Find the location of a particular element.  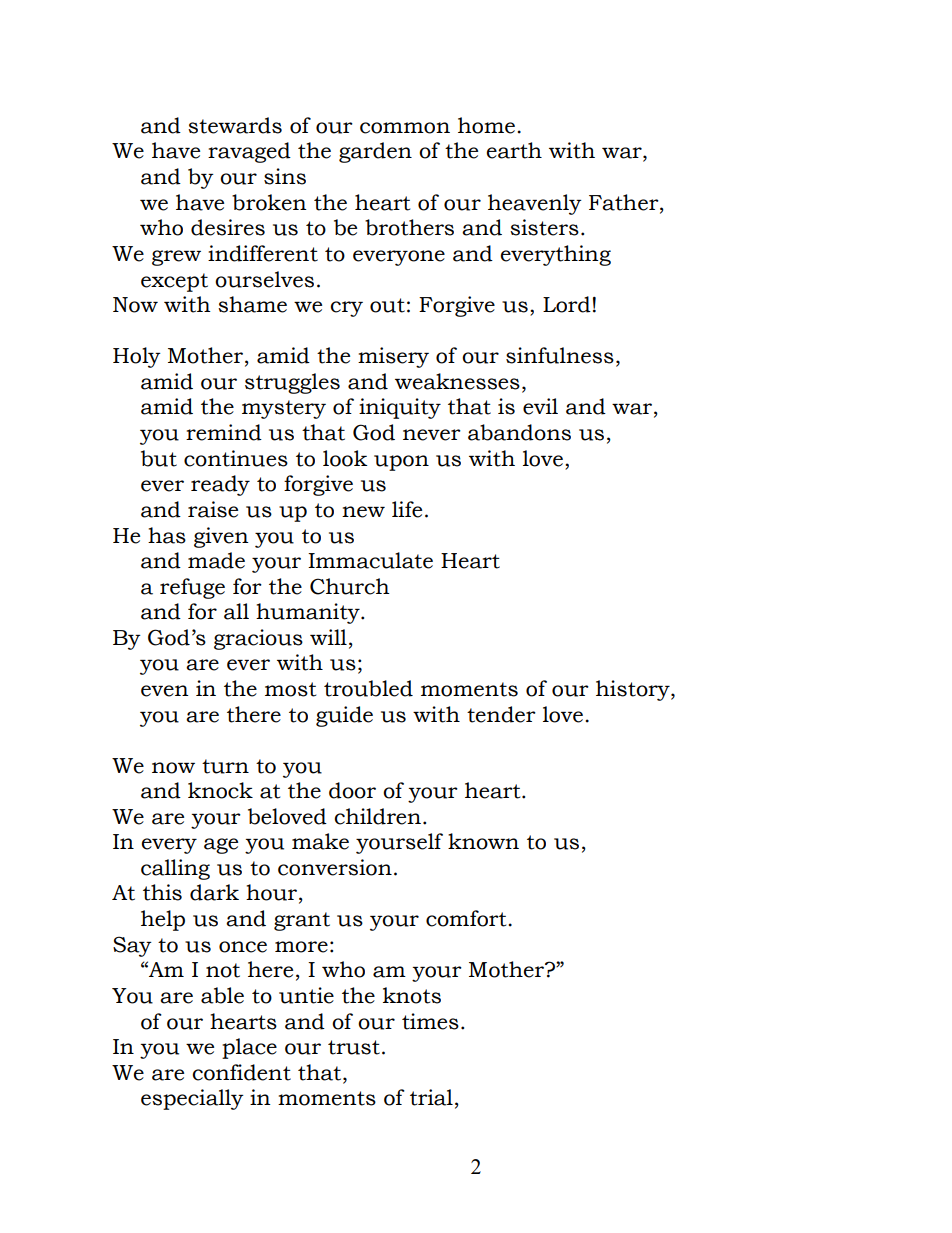

garden is located at coordinates (375, 152).
